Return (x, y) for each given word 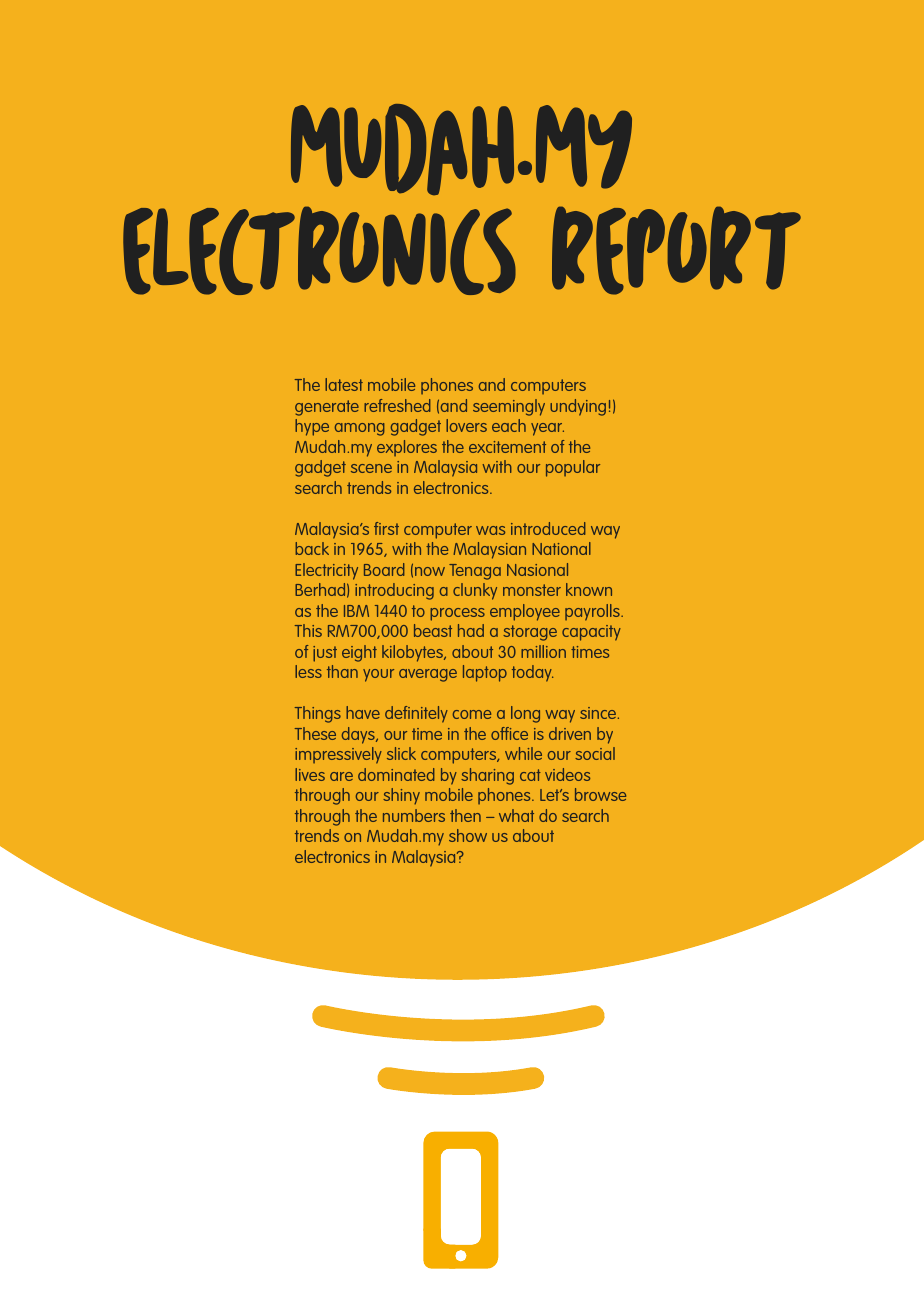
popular (573, 468)
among (360, 429)
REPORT (676, 250)
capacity (591, 633)
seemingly (509, 407)
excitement (507, 447)
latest (344, 384)
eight (359, 653)
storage (530, 633)
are (341, 776)
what (516, 815)
